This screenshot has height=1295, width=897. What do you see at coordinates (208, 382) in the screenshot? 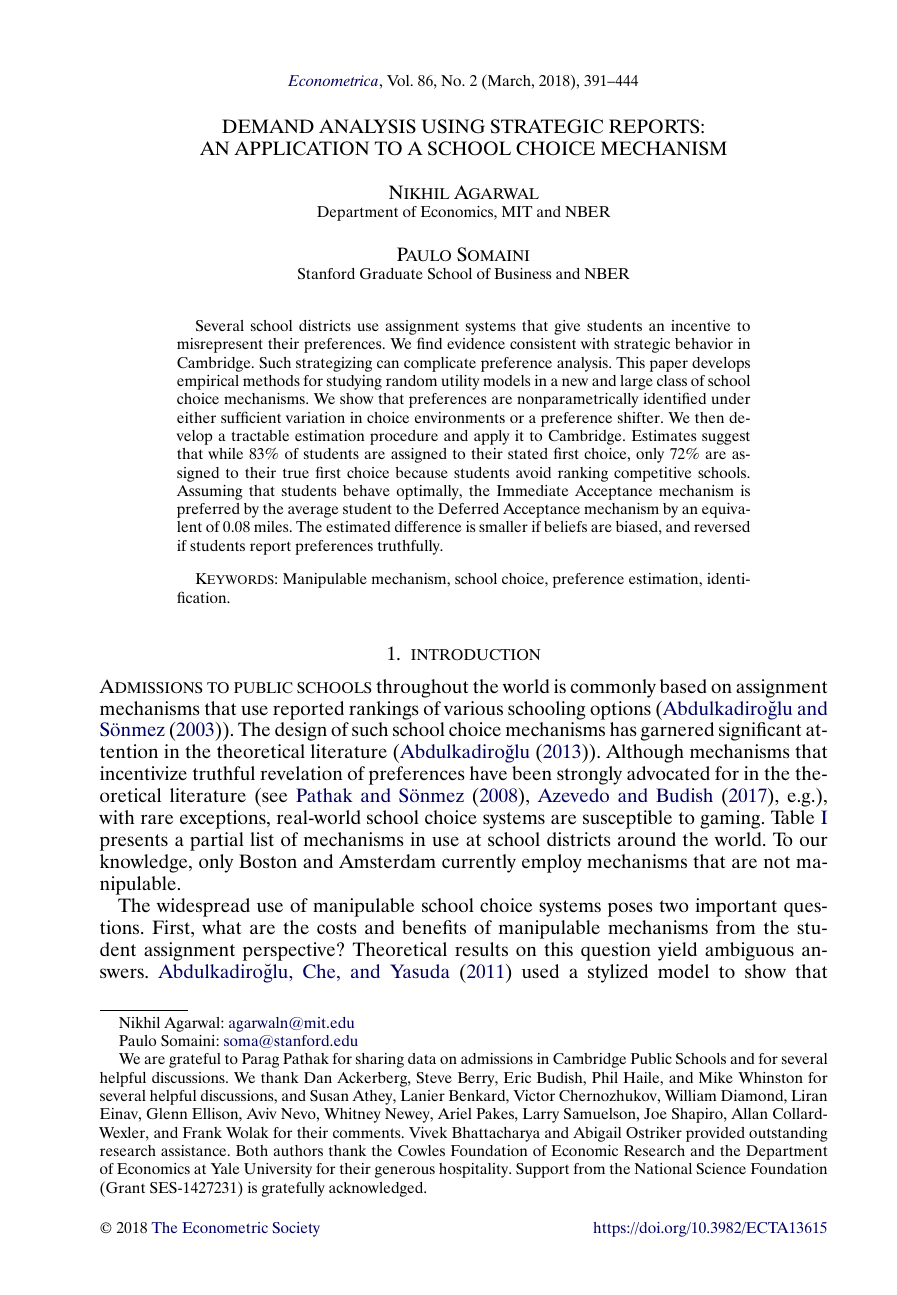
I see `empirical` at bounding box center [208, 382].
